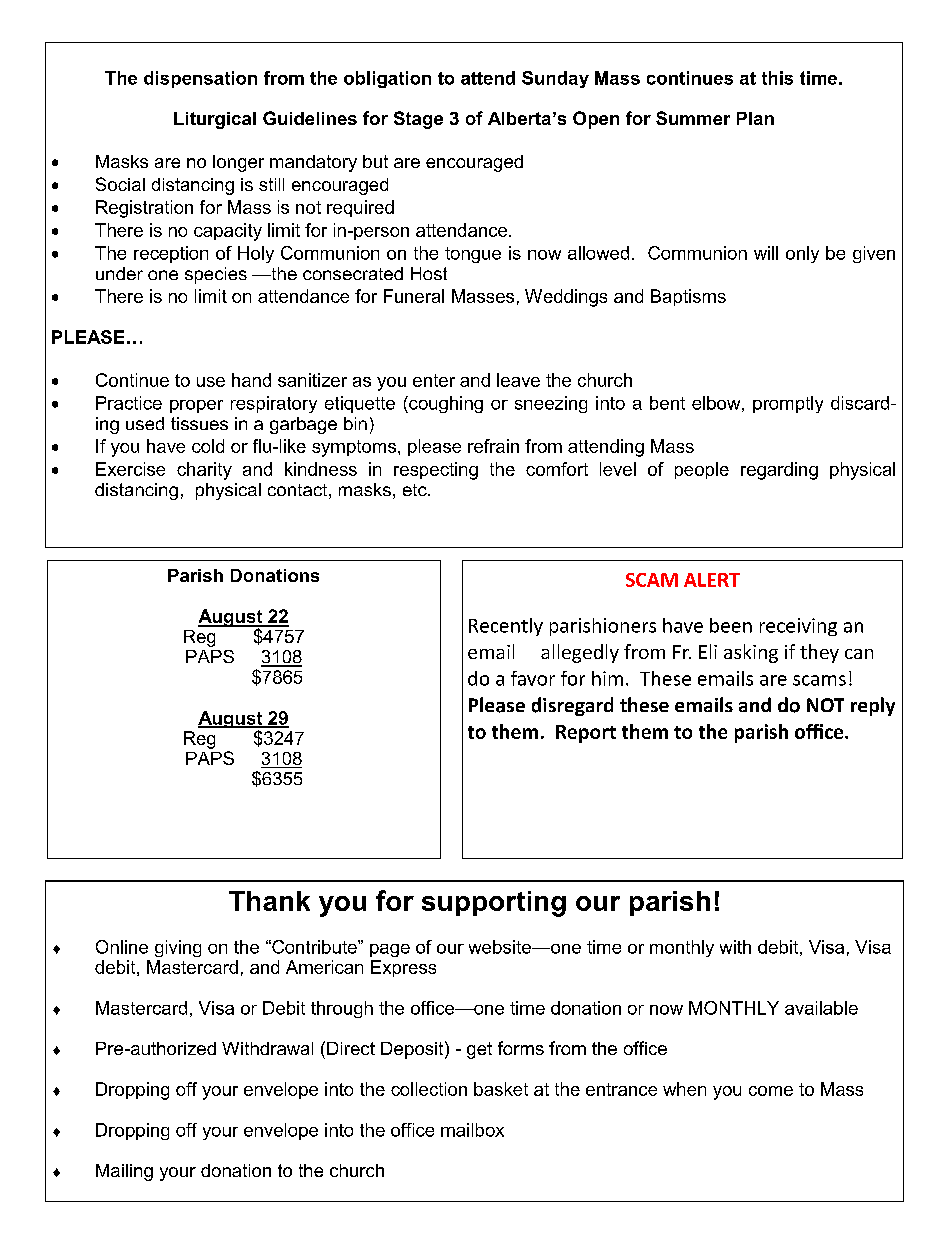  Describe the element at coordinates (215, 120) in the document. I see `Liturgical` at that location.
